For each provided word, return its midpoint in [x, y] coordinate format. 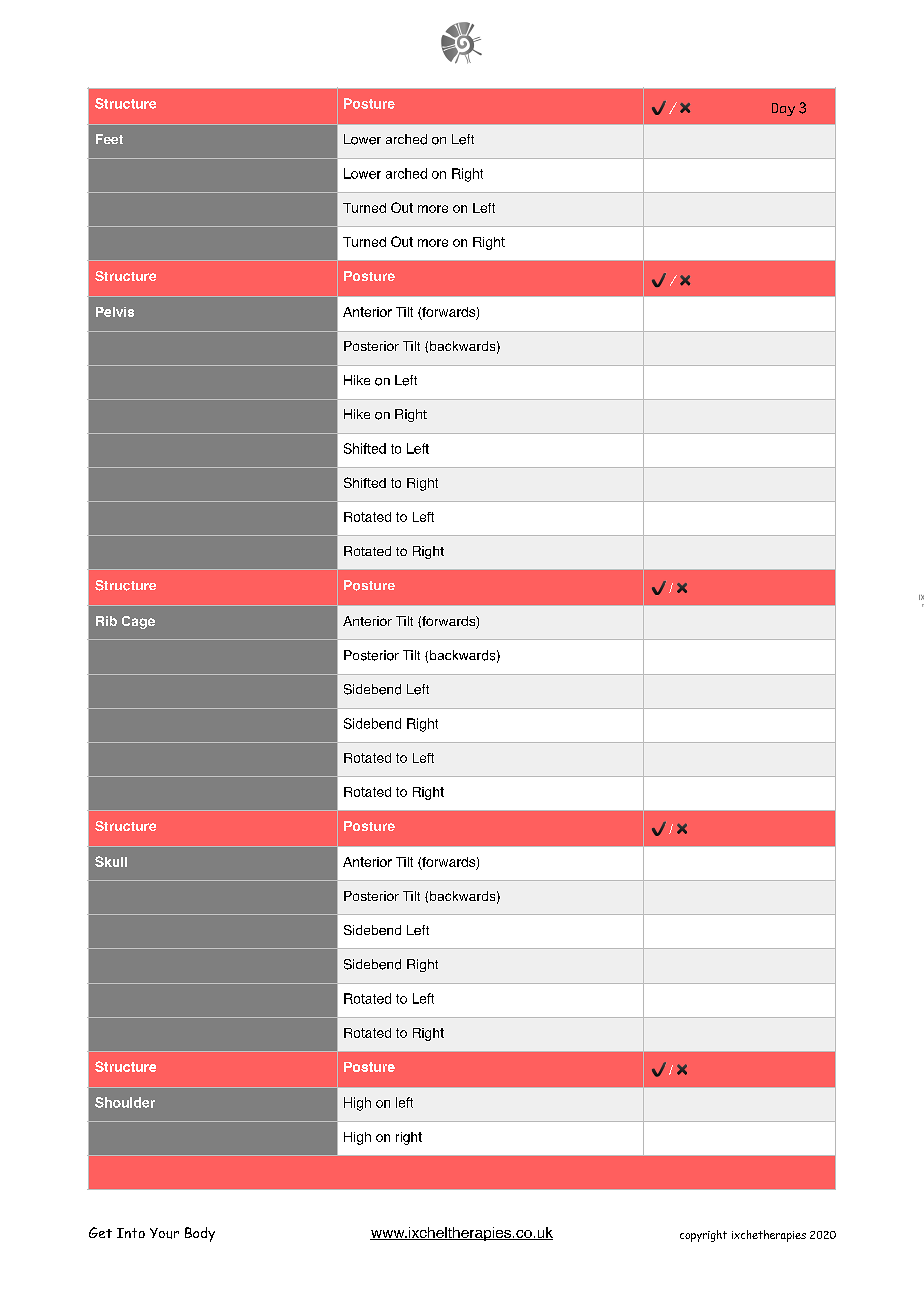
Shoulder [125, 1102]
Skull [111, 861]
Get [100, 1232]
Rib [106, 621]
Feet [109, 139]
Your [164, 1233]
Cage [138, 622]
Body [200, 1234]
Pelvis [115, 312]
